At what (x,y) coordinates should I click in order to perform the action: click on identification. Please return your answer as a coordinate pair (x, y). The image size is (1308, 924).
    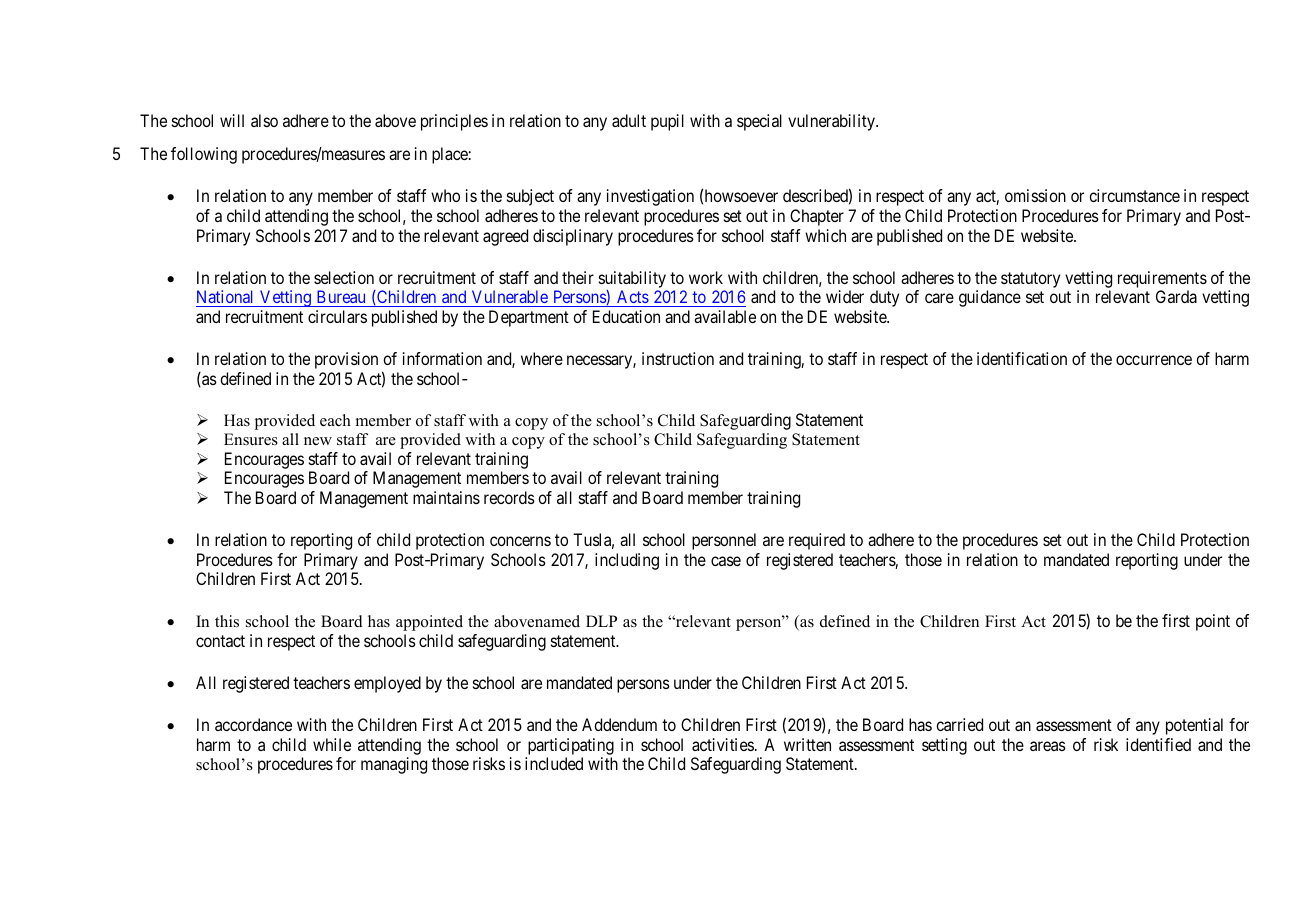
    Looking at the image, I should click on (1022, 358).
